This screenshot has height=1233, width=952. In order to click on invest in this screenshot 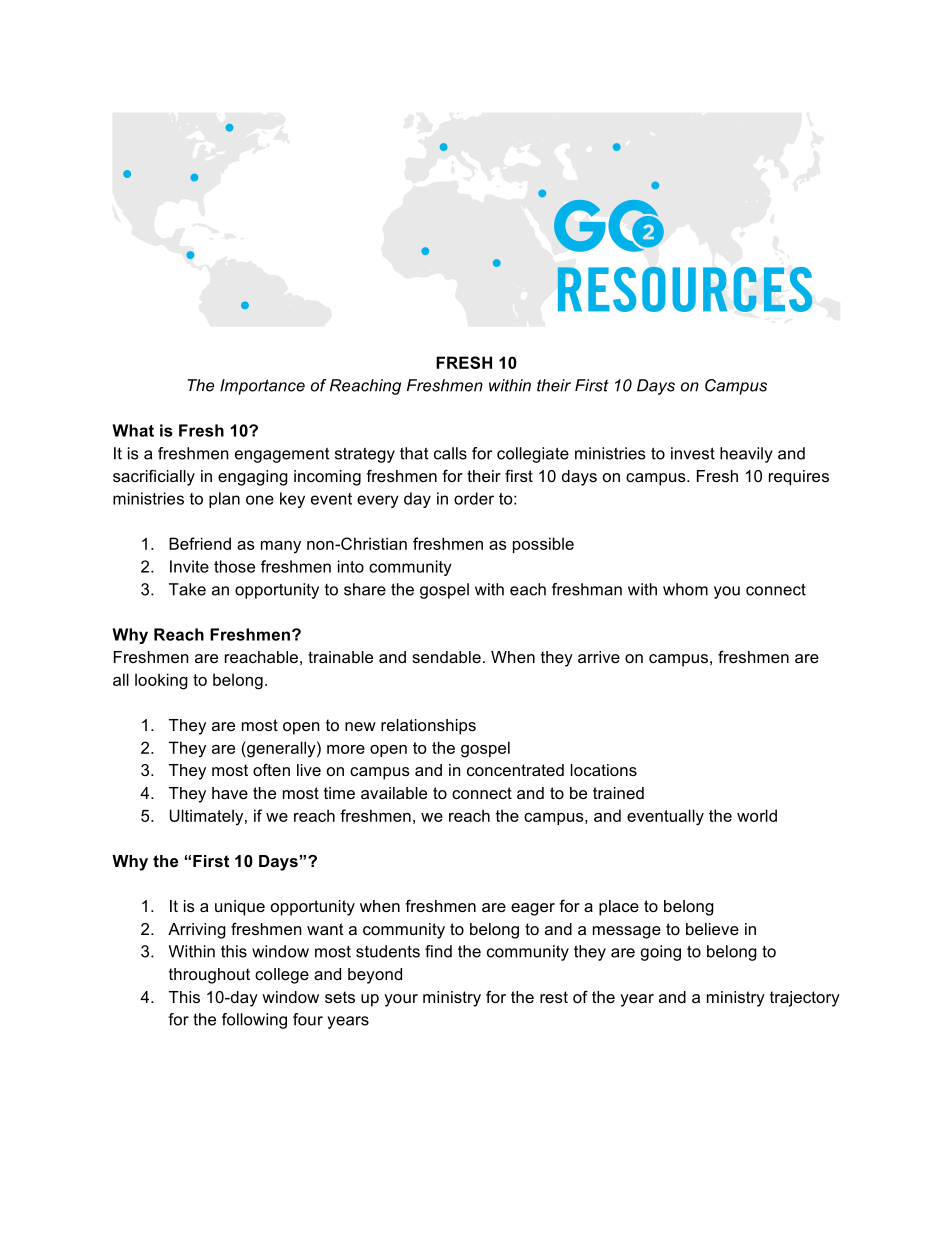, I will do `click(693, 453)`.
